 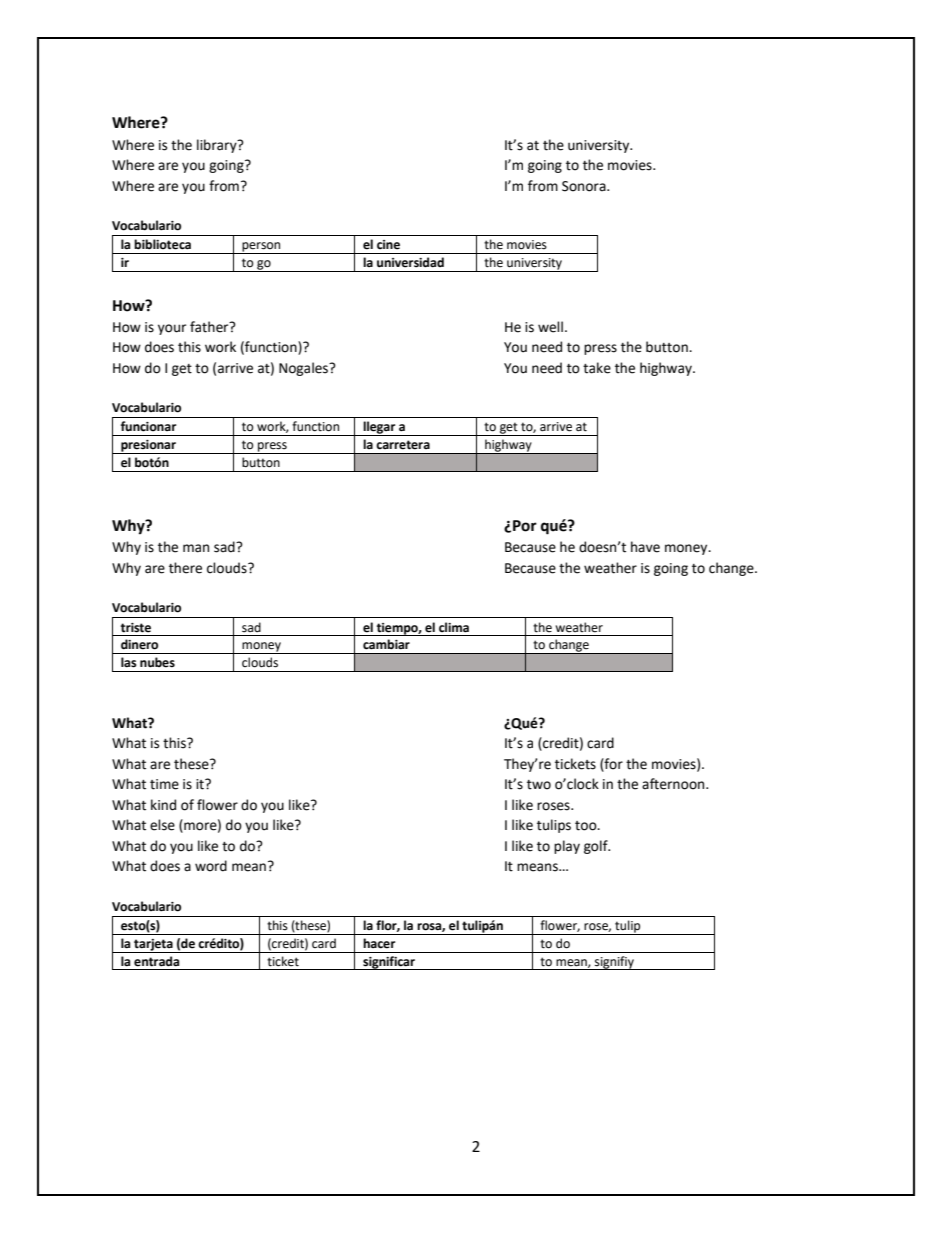 I want to click on word, so click(x=211, y=866).
